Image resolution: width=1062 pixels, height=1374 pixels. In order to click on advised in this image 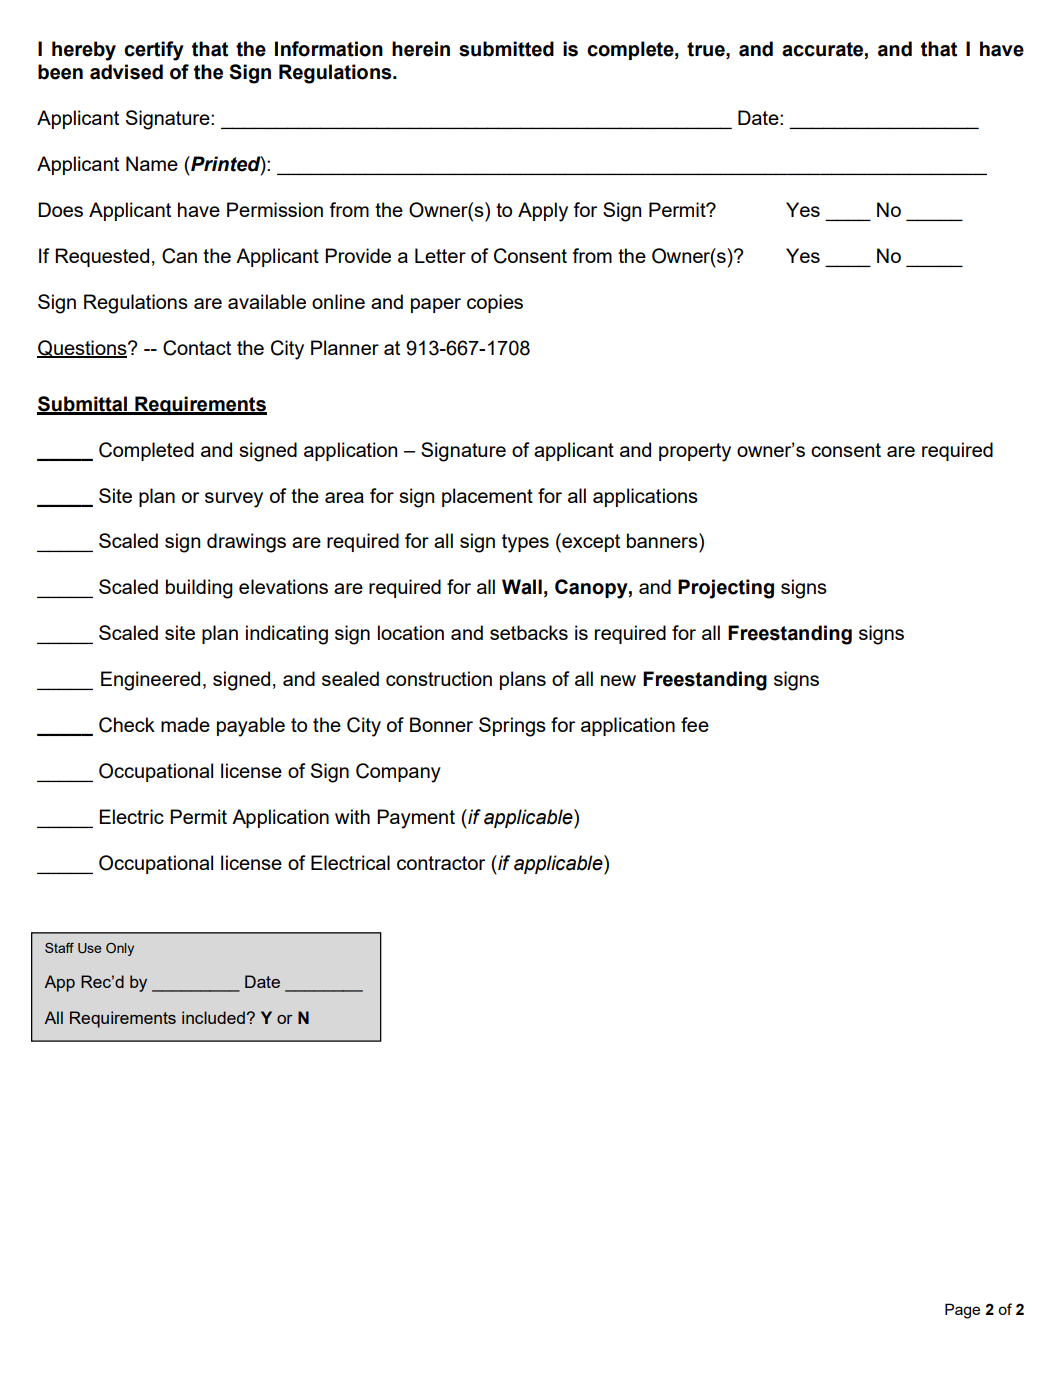, I will do `click(126, 72)`.
